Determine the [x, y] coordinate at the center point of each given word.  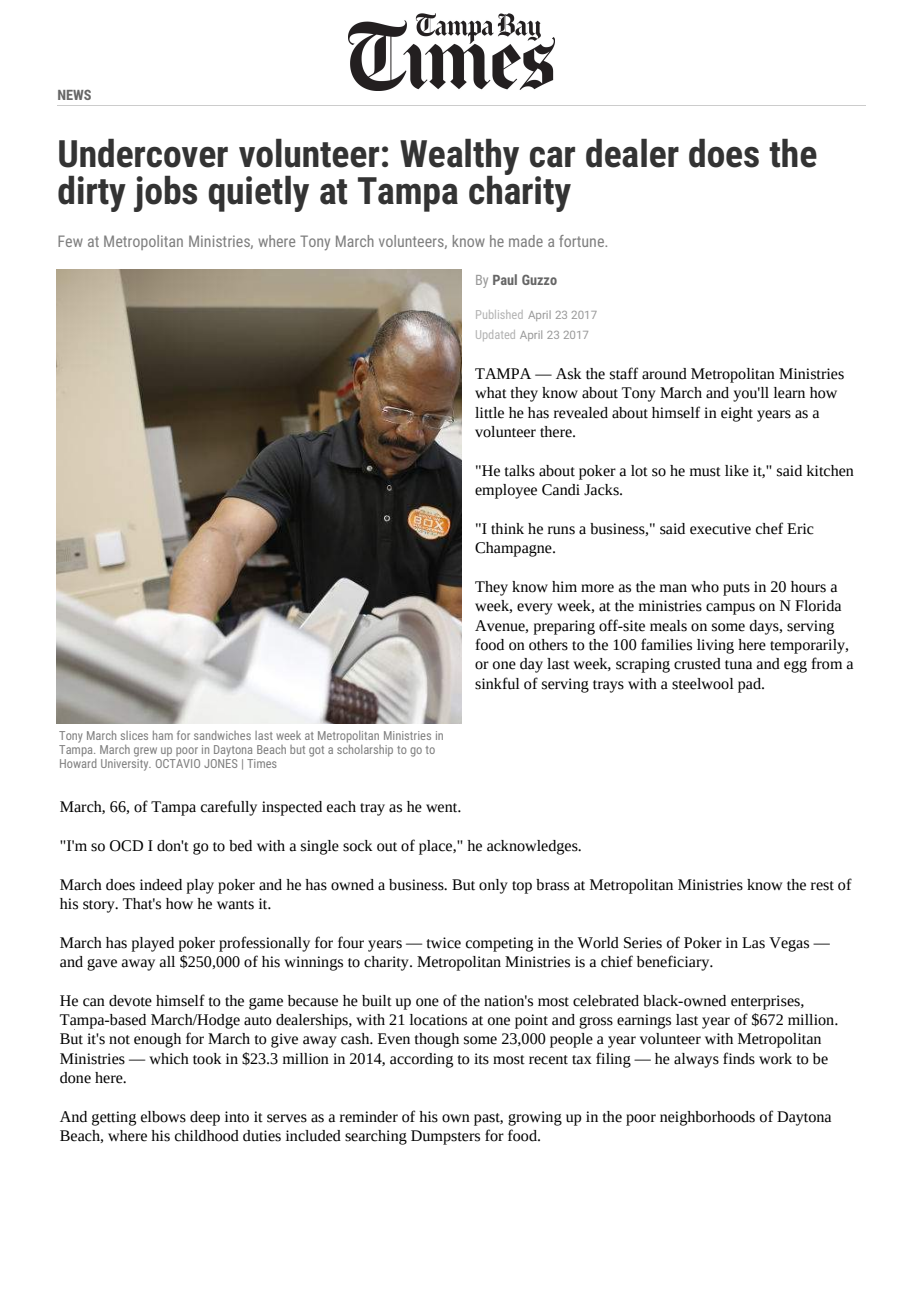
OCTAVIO [178, 763]
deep [205, 1118]
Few [70, 241]
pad [750, 685]
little [489, 413]
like [737, 471]
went [443, 808]
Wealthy [459, 158]
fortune [582, 241]
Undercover [143, 153]
